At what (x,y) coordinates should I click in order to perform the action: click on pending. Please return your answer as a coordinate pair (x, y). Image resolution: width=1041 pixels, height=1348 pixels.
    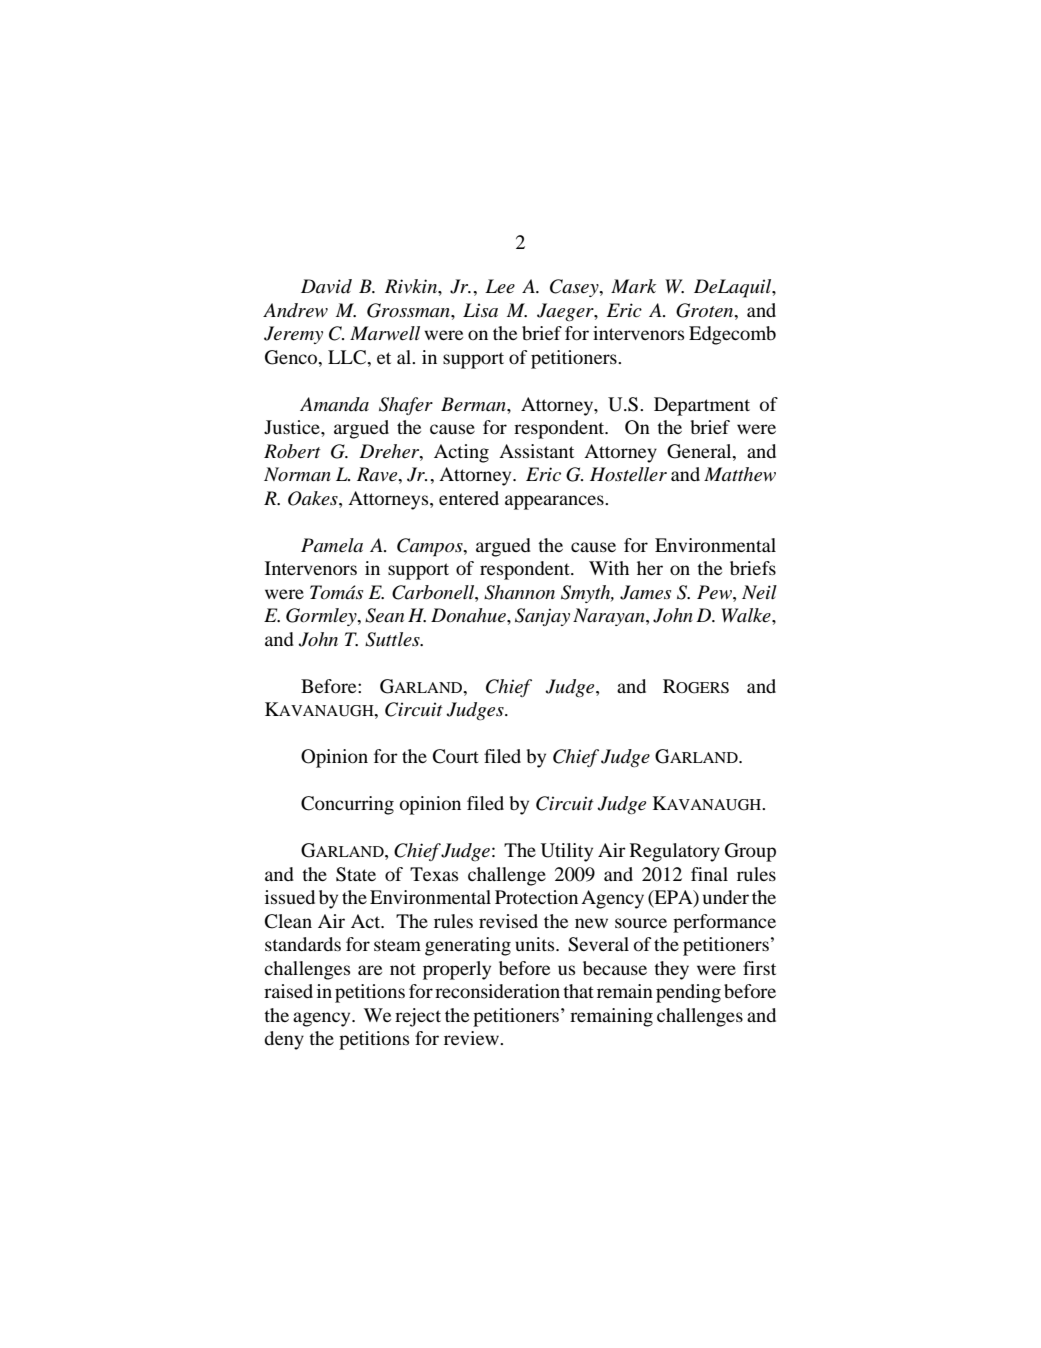
    Looking at the image, I should click on (688, 993).
